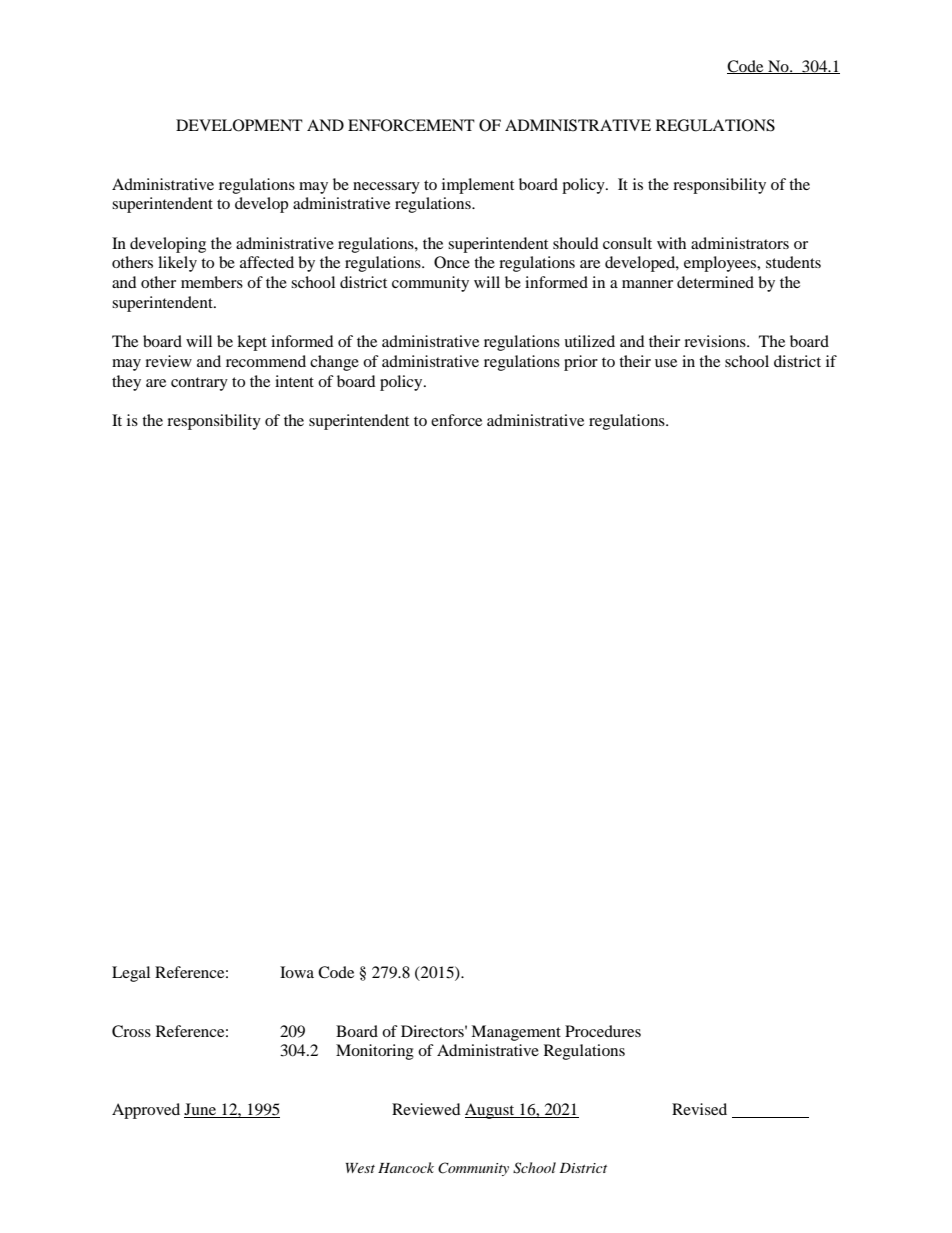  Describe the element at coordinates (199, 384) in the screenshot. I see `contrary` at that location.
